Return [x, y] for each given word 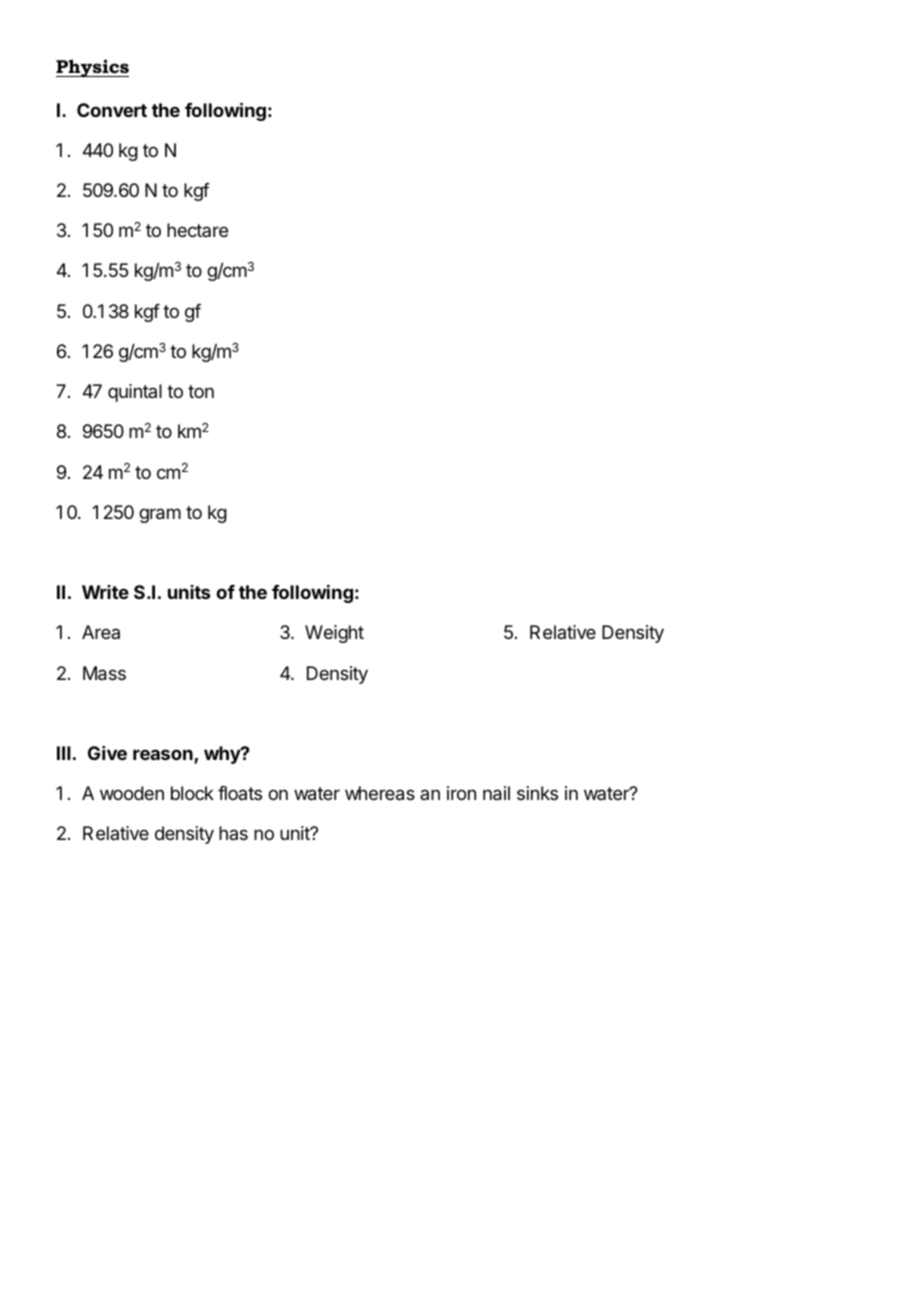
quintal [135, 393]
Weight [334, 634]
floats [240, 793]
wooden [132, 793]
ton [201, 391]
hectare [197, 230]
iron [461, 793]
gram [160, 515]
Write [105, 592]
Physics [92, 68]
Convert [112, 110]
